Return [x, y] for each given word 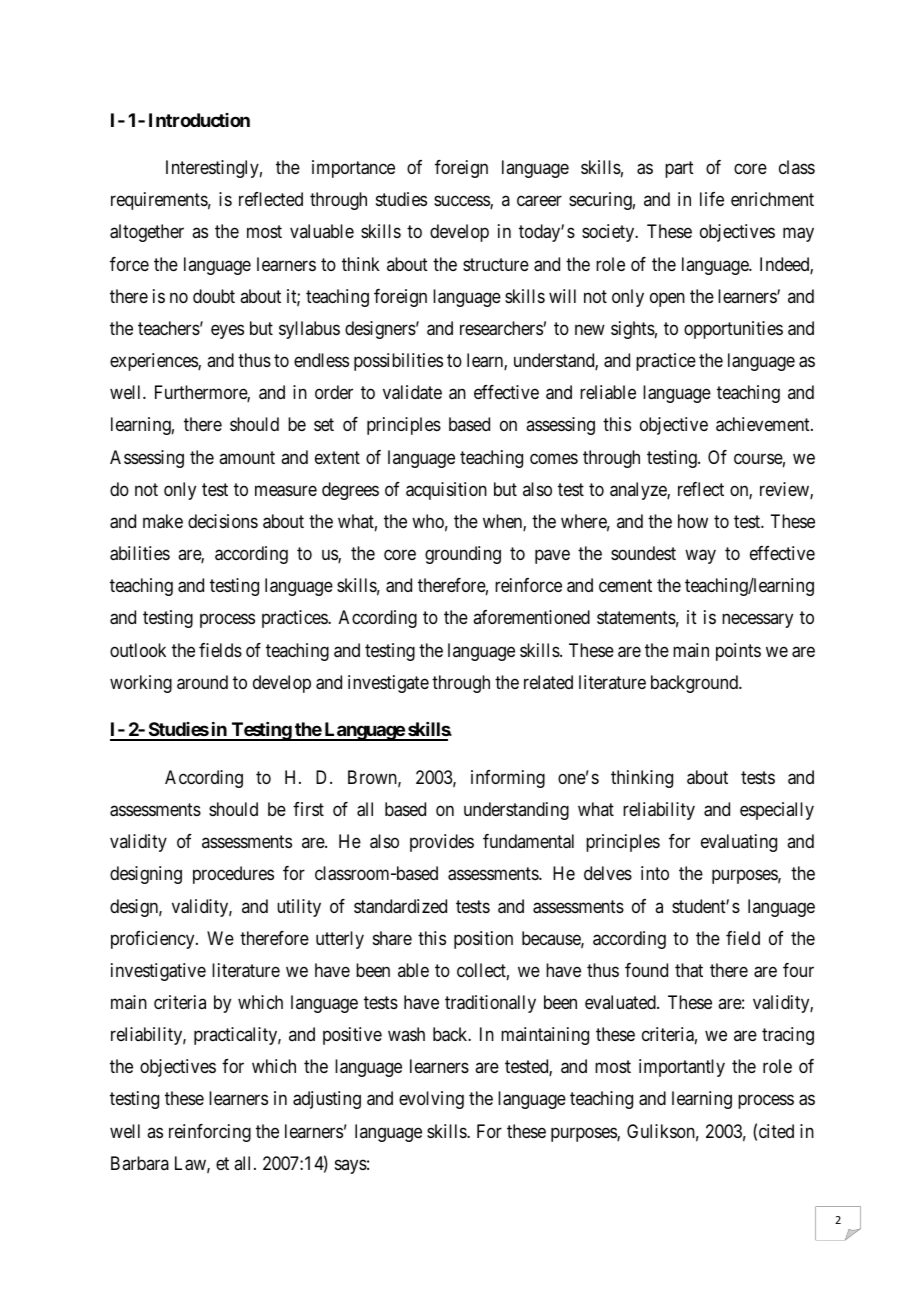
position [483, 940]
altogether [147, 233]
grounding [463, 555]
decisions [223, 521]
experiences [154, 362]
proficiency [154, 940]
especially [777, 811]
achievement [764, 424]
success [462, 202]
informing [508, 779]
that [689, 970]
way [700, 557]
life [712, 199]
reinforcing [210, 1133]
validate [412, 392]
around [202, 682]
